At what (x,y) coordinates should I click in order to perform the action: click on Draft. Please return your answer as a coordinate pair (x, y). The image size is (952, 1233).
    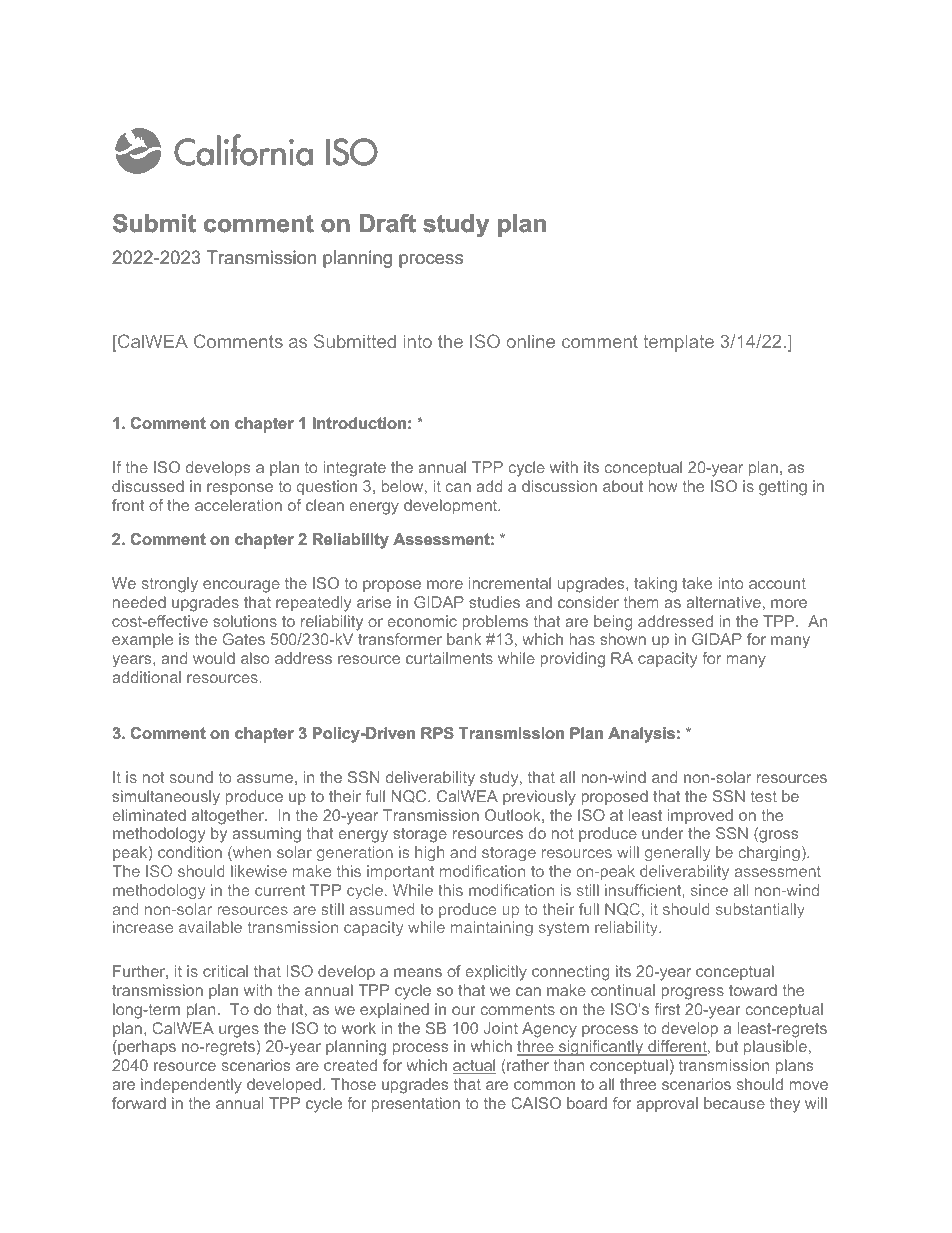
    Looking at the image, I should click on (387, 223).
